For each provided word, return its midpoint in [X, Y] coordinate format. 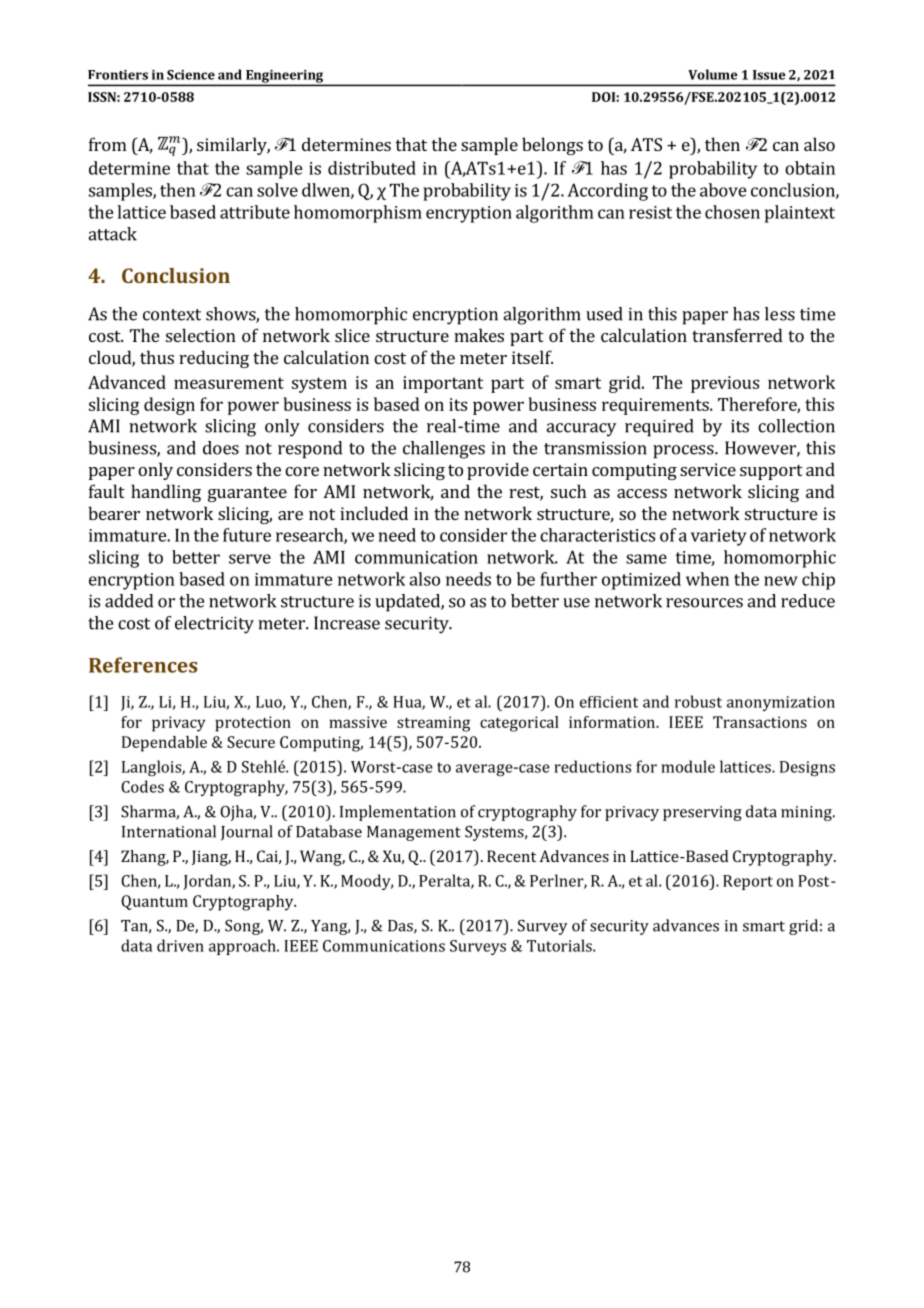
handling [166, 493]
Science [191, 75]
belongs [552, 146]
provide [498, 471]
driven [180, 945]
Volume [713, 74]
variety [719, 537]
